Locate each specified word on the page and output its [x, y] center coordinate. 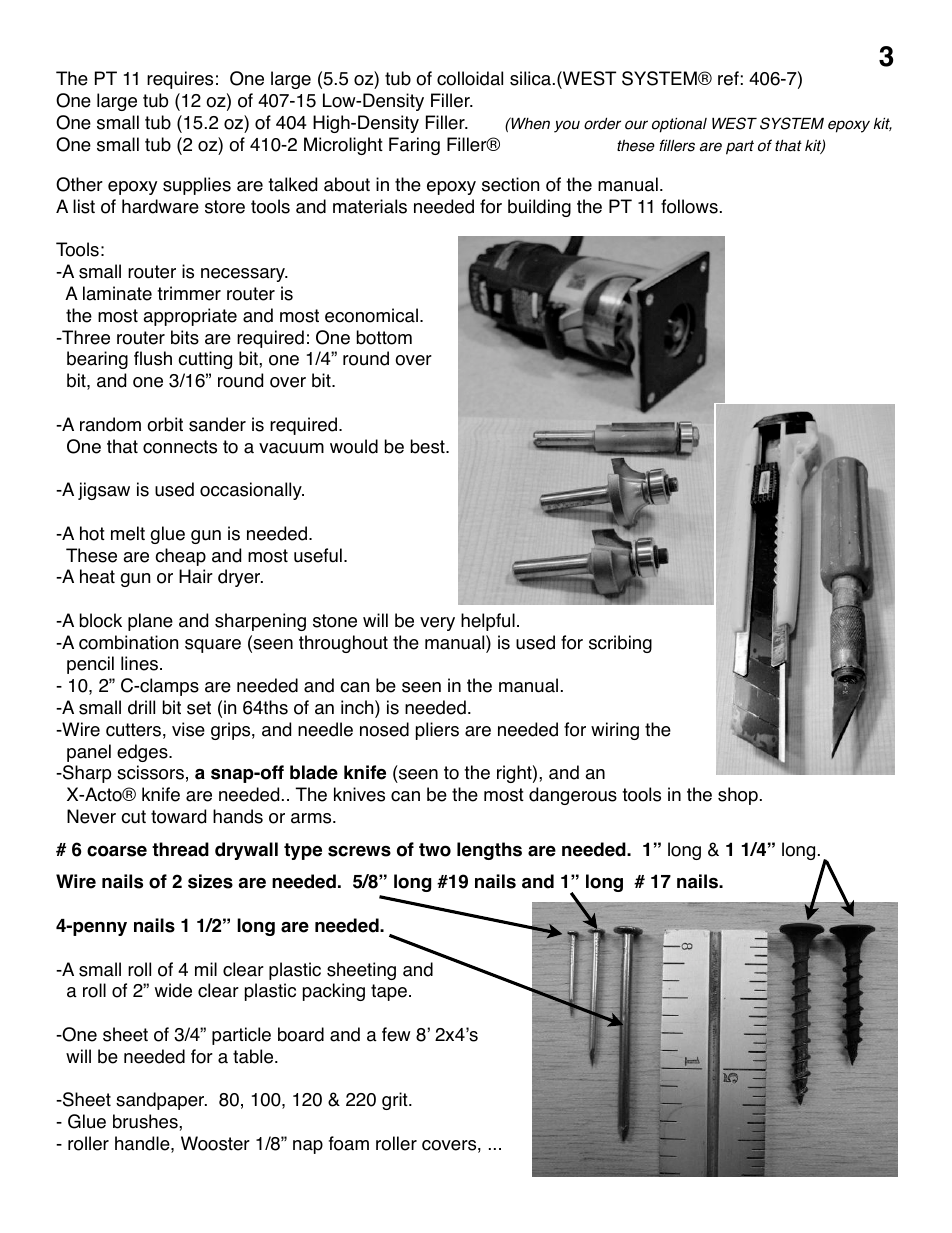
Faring [414, 146]
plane [150, 622]
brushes [146, 1121]
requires [180, 80]
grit [396, 1101]
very [437, 624]
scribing [620, 644]
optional [679, 125]
